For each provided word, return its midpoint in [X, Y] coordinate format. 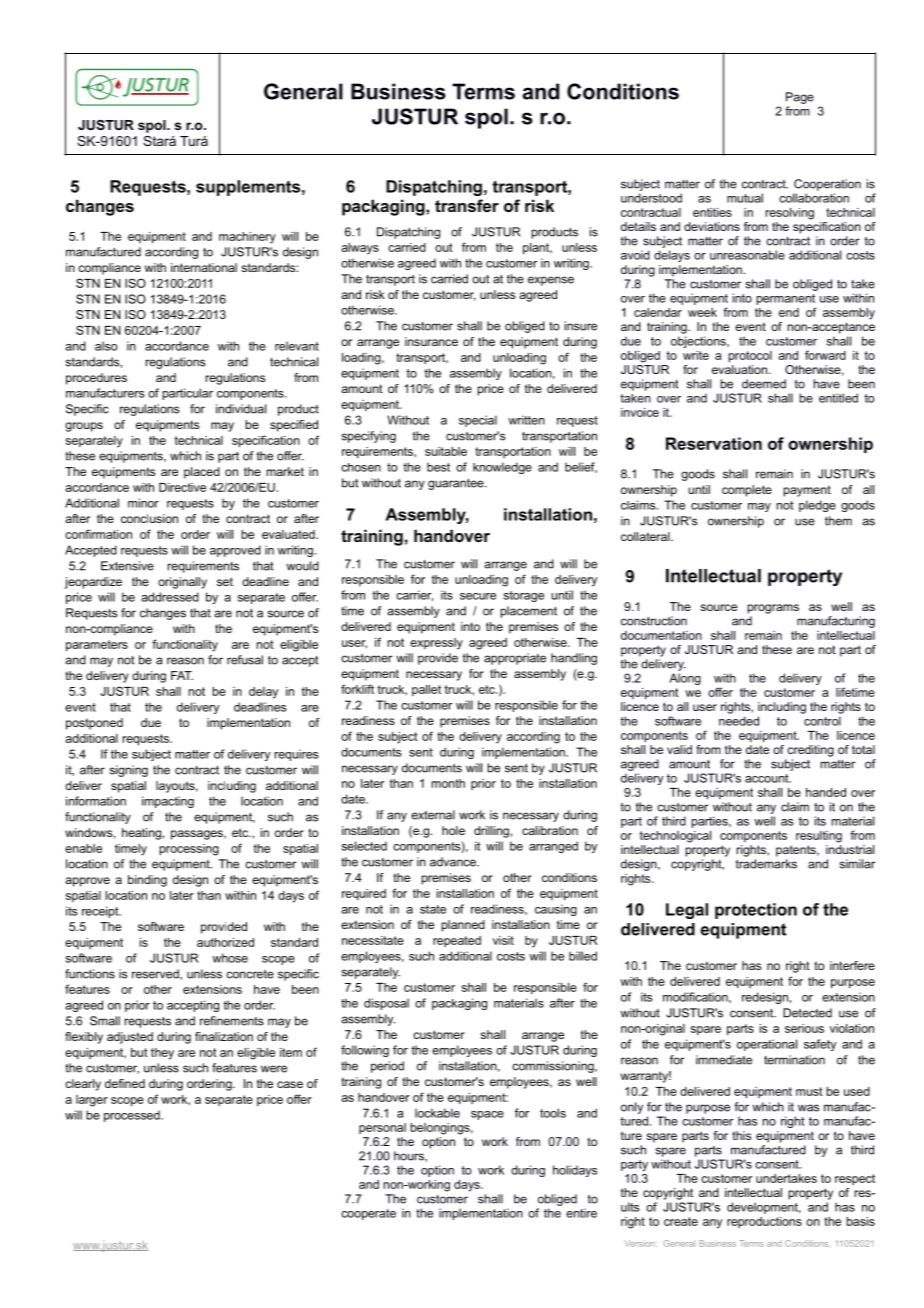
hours [410, 1156]
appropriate [515, 659]
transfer [467, 205]
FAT [182, 675]
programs [773, 609]
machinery [247, 238]
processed [133, 1116]
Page [800, 98]
